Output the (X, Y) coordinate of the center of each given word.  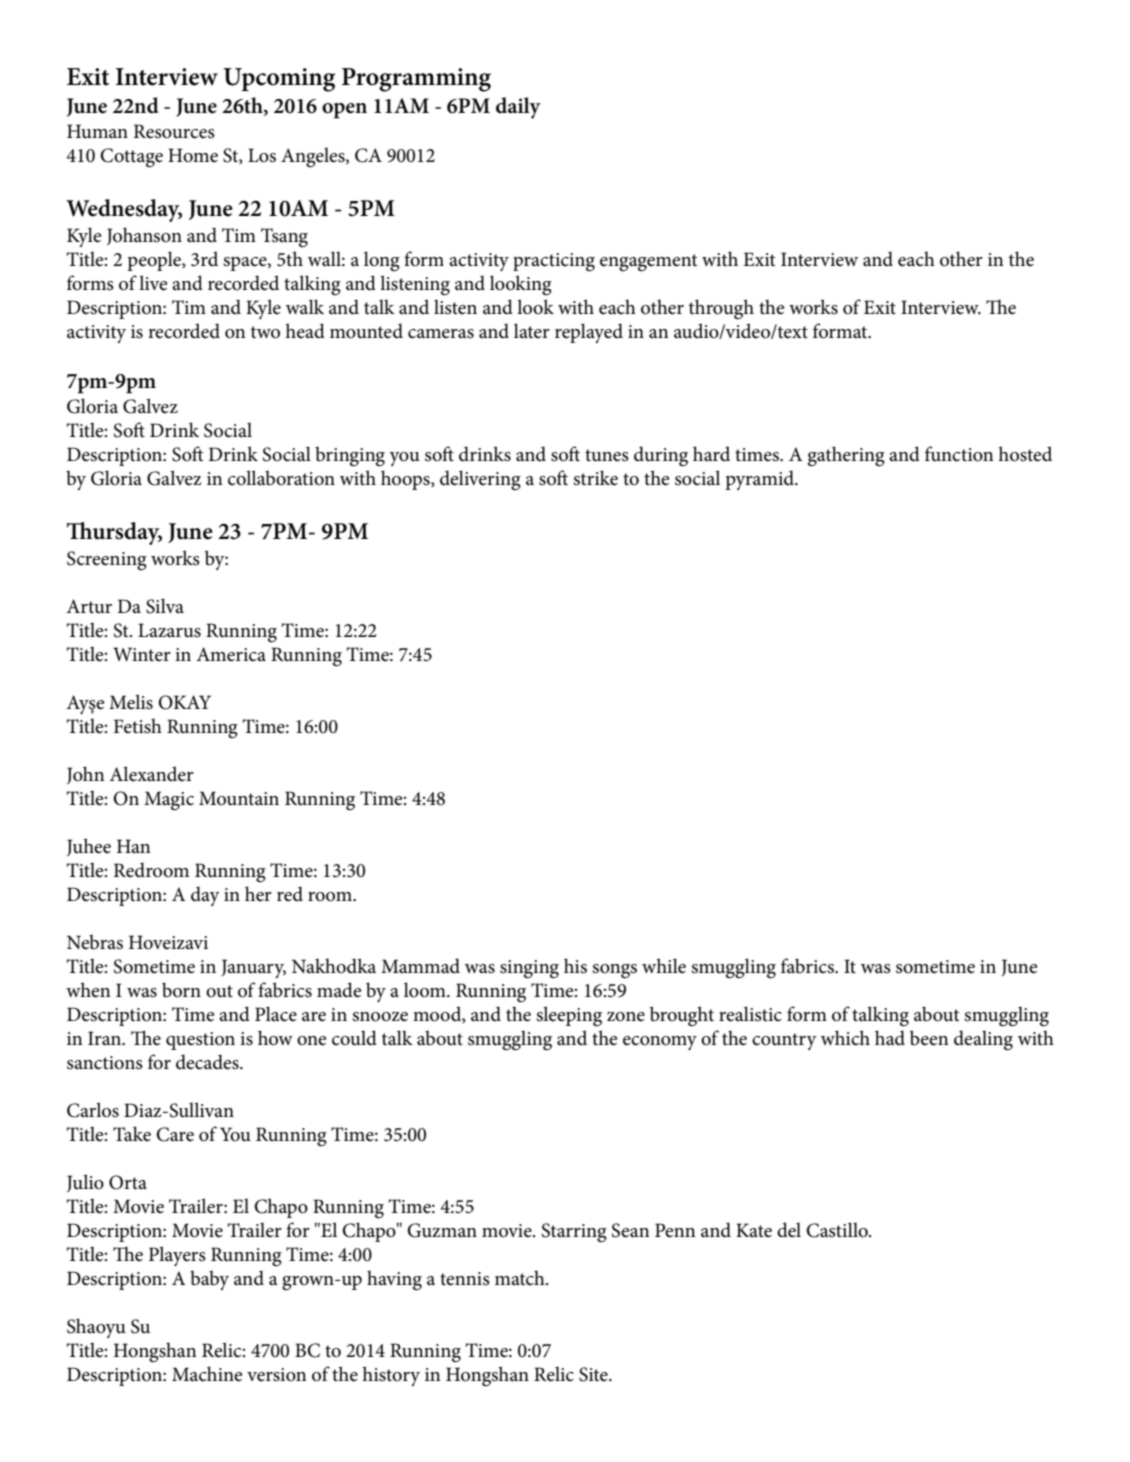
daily (518, 108)
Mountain (239, 798)
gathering (846, 456)
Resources (174, 131)
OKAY (184, 702)
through (721, 309)
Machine (207, 1374)
